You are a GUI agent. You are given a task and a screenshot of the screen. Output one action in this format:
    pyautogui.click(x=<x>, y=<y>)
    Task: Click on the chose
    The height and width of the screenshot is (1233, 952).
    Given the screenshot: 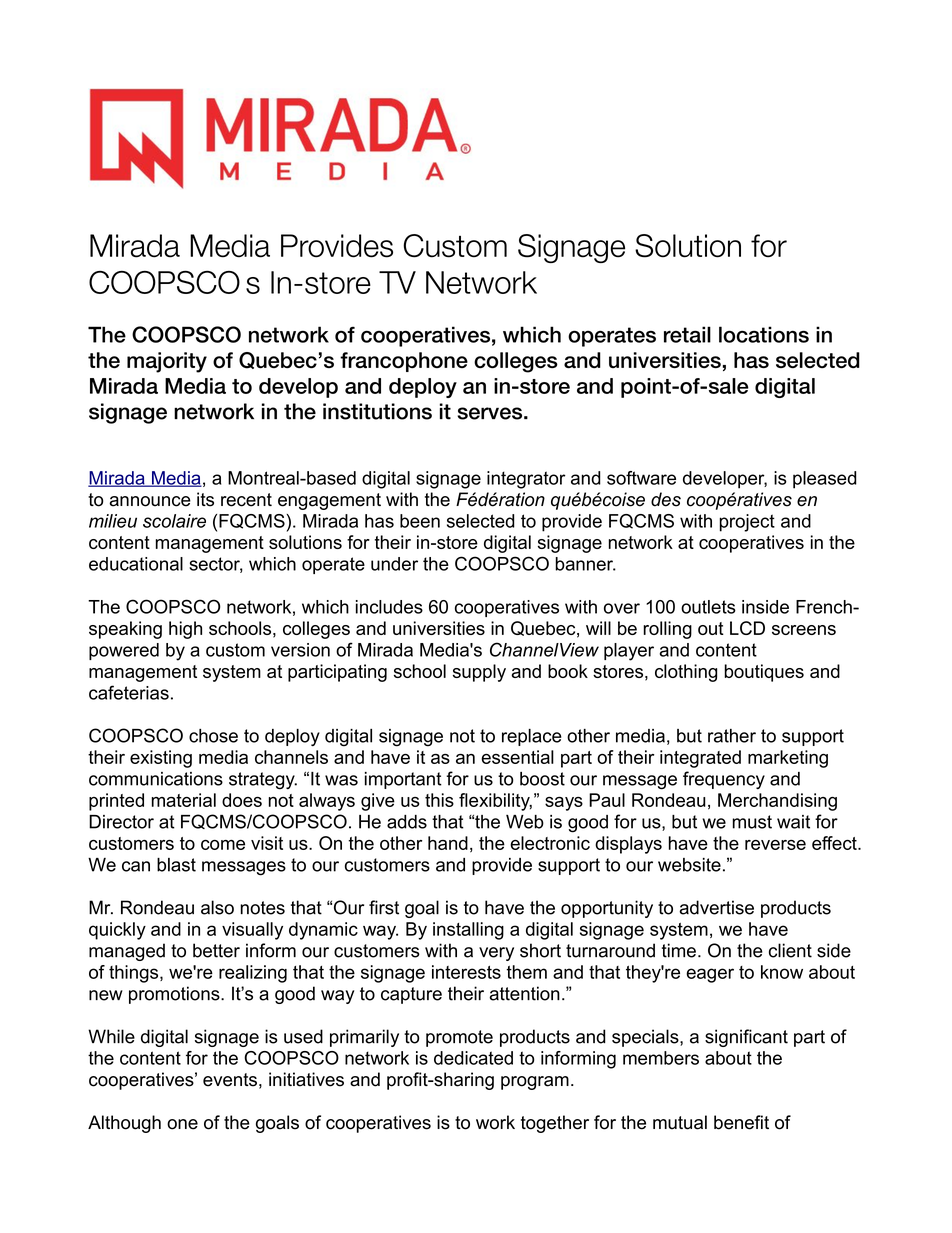 What is the action you would take?
    pyautogui.click(x=213, y=736)
